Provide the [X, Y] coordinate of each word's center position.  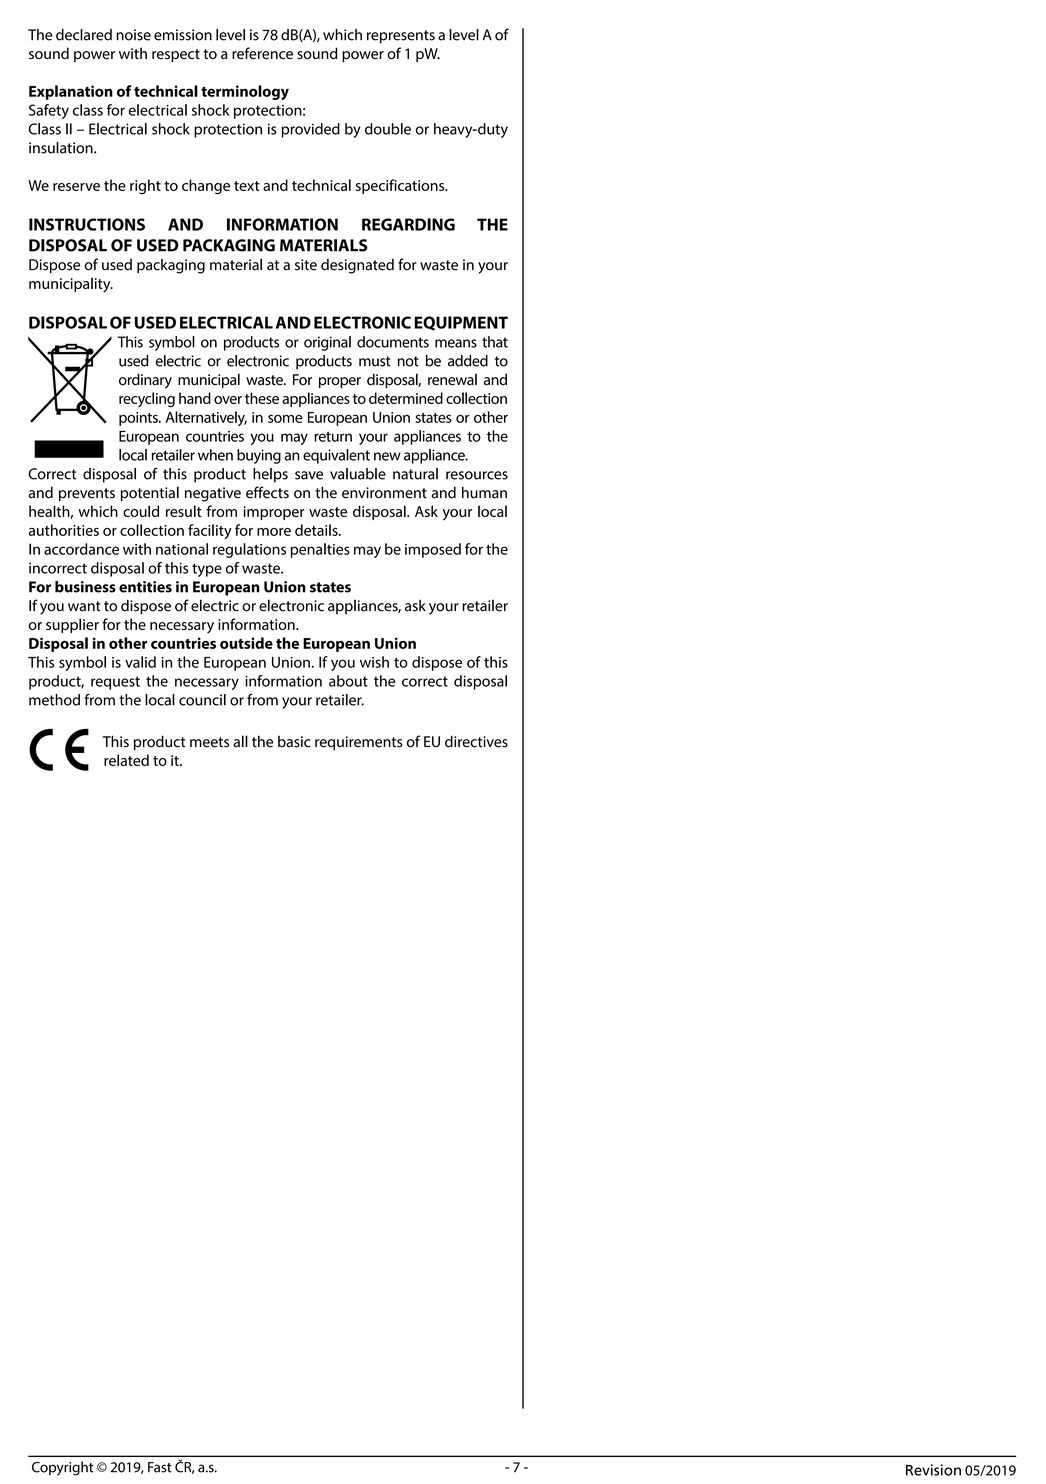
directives [476, 741]
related [126, 760]
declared [84, 35]
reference [262, 53]
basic [294, 742]
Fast [160, 1467]
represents [401, 37]
